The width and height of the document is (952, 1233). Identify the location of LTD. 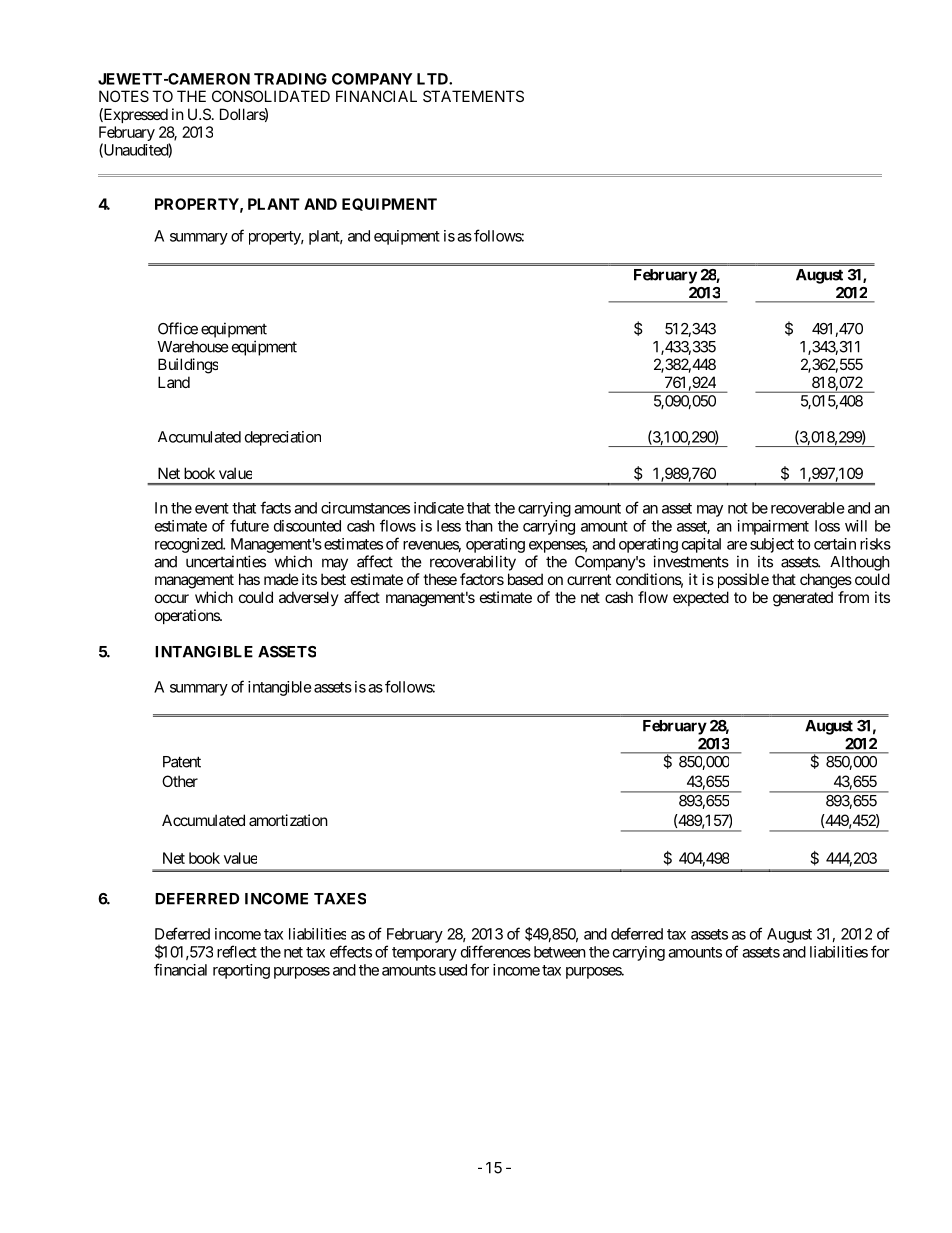
(433, 79).
